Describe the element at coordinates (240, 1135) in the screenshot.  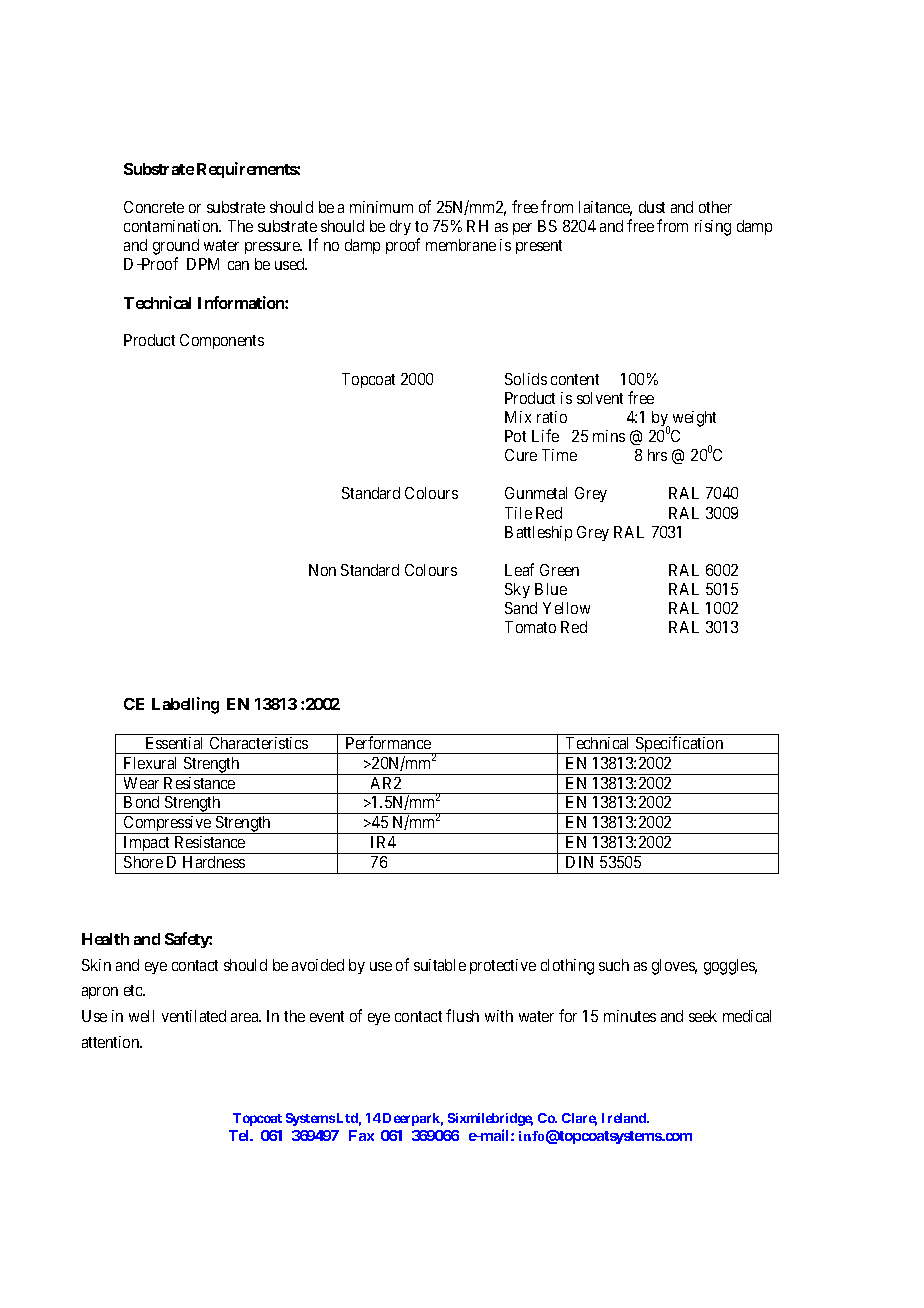
I see `Tel` at that location.
